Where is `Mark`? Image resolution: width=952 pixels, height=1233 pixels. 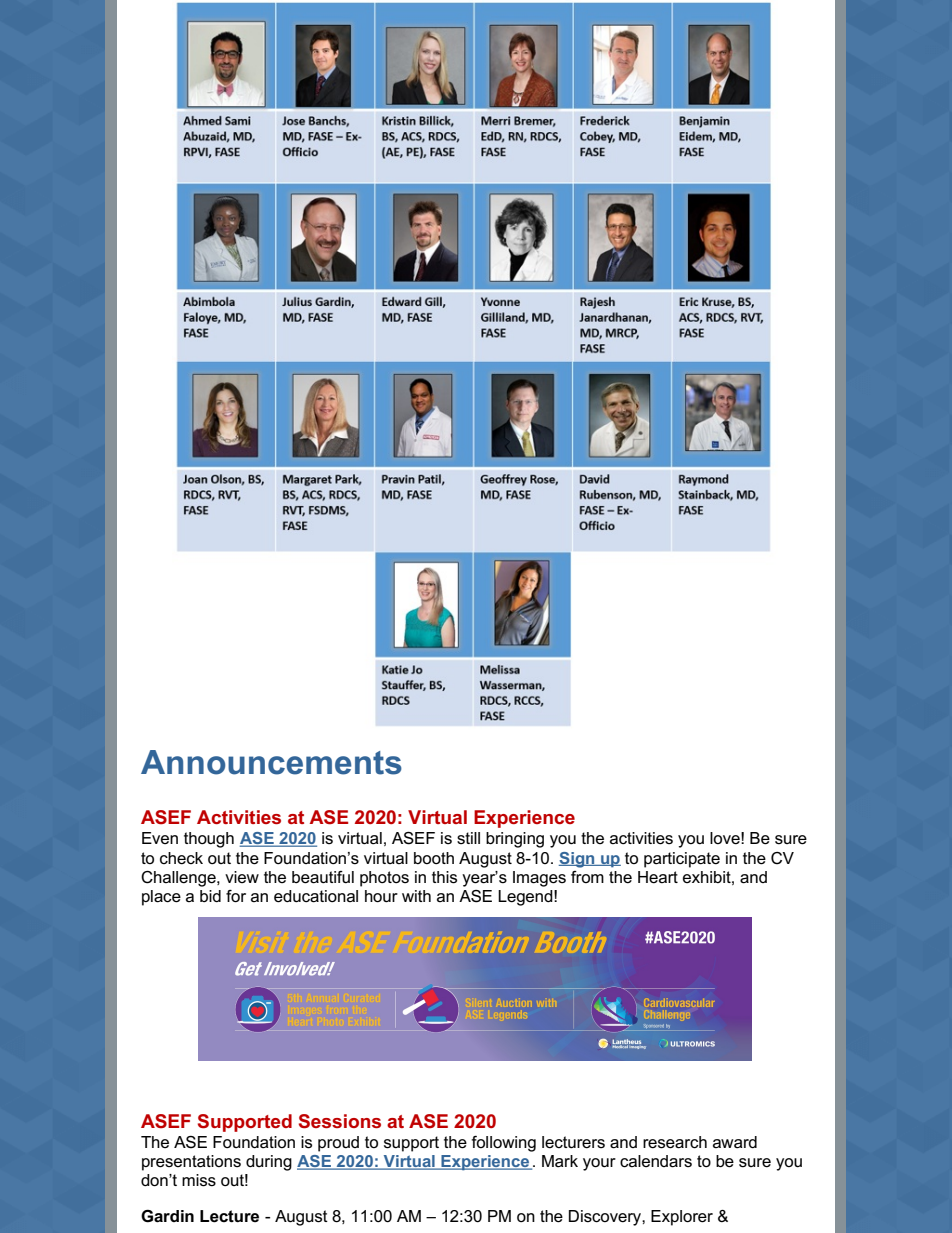 Mark is located at coordinates (560, 1161).
